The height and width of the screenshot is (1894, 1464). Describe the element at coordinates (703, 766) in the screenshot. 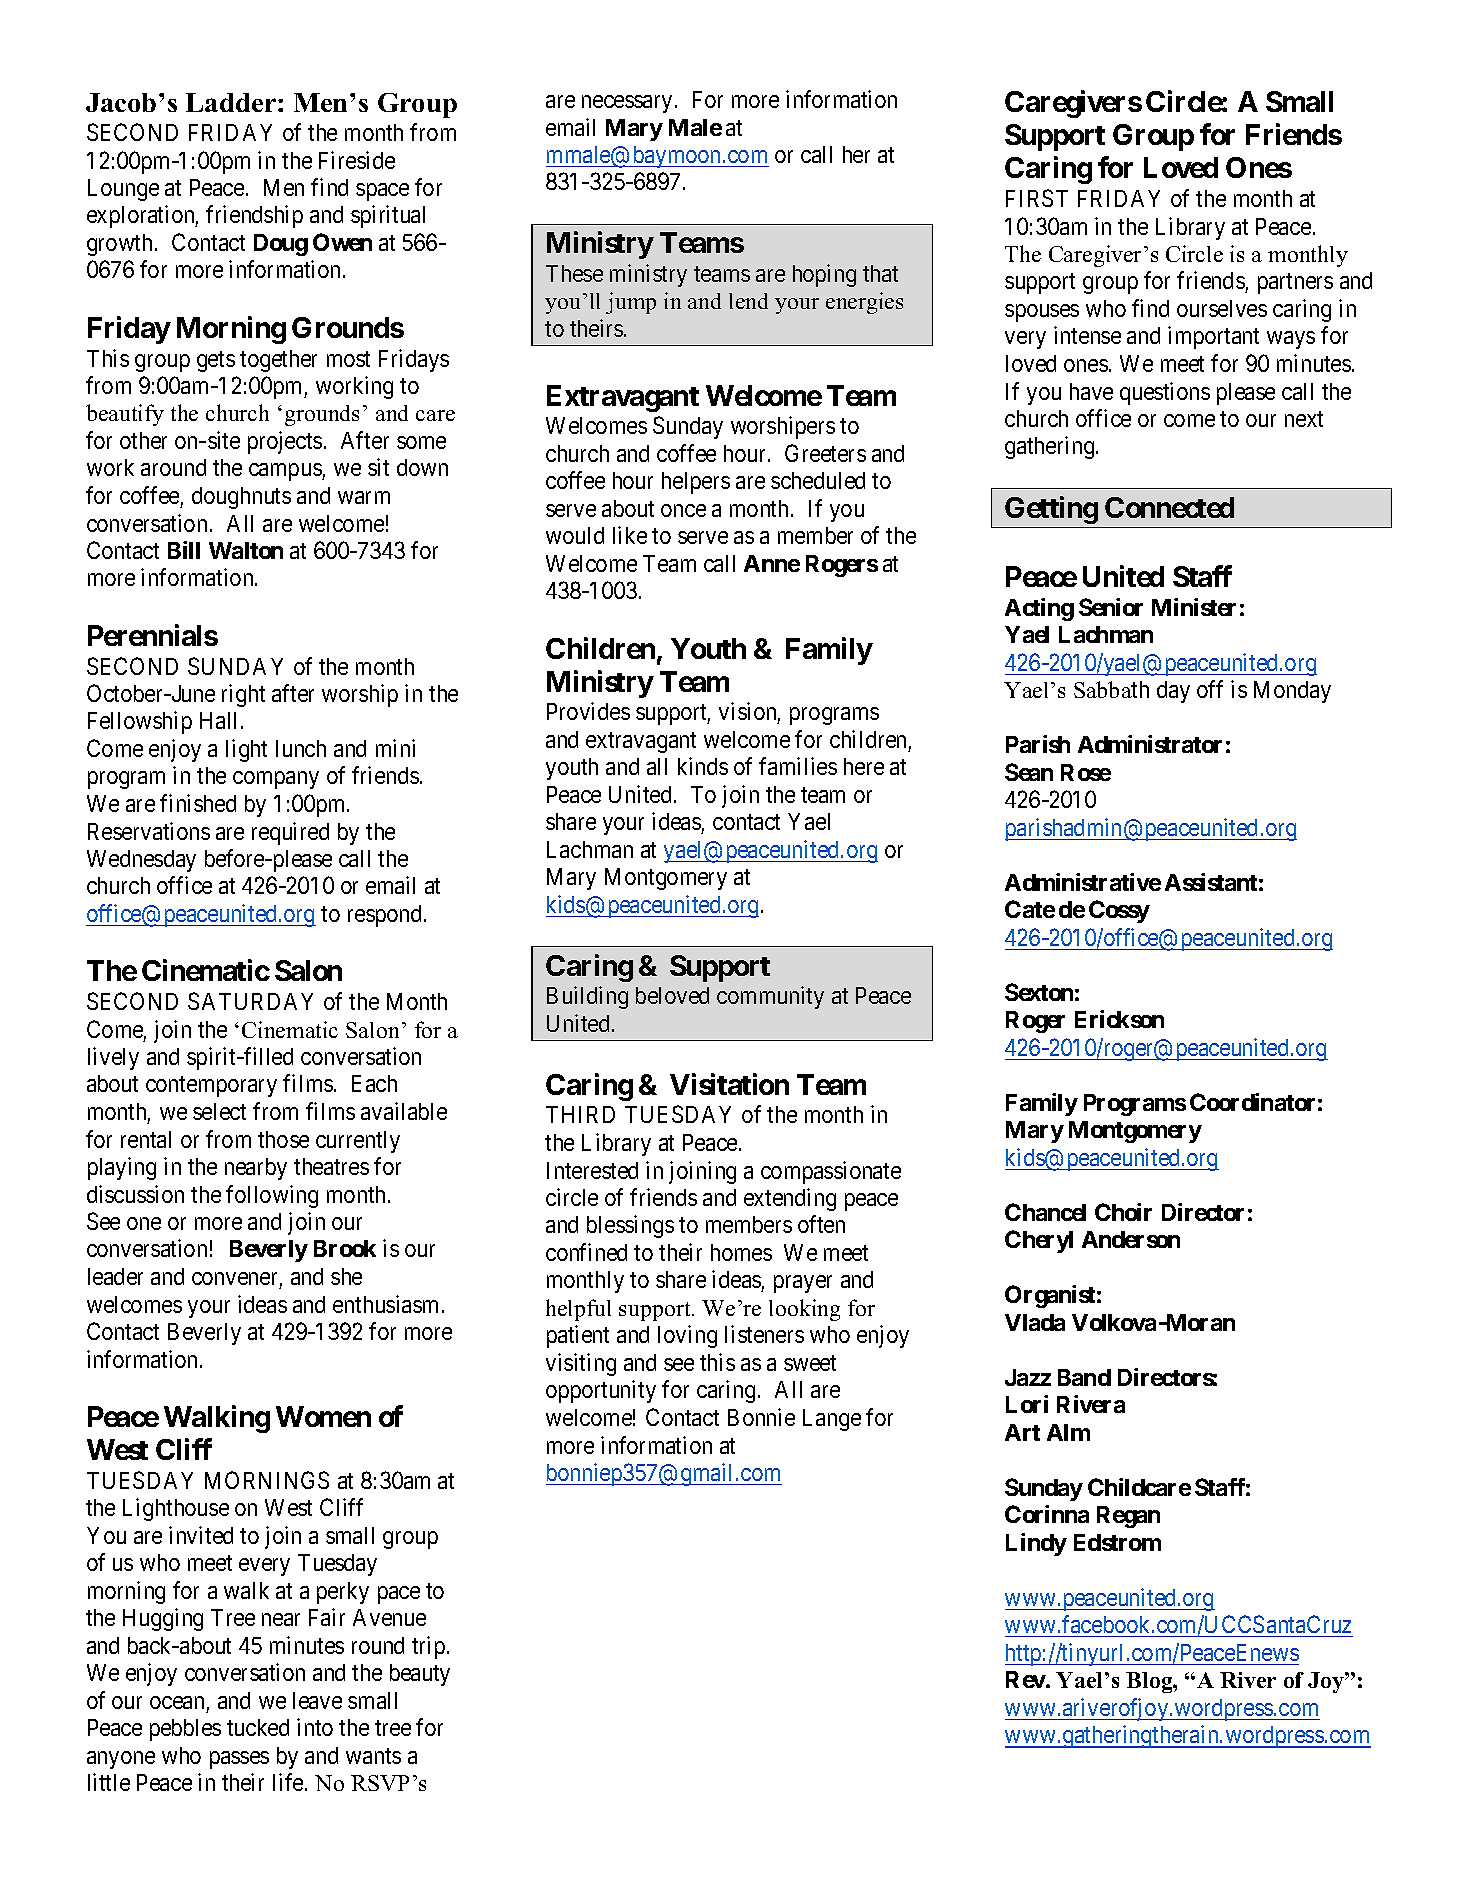

I see `kinds` at that location.
